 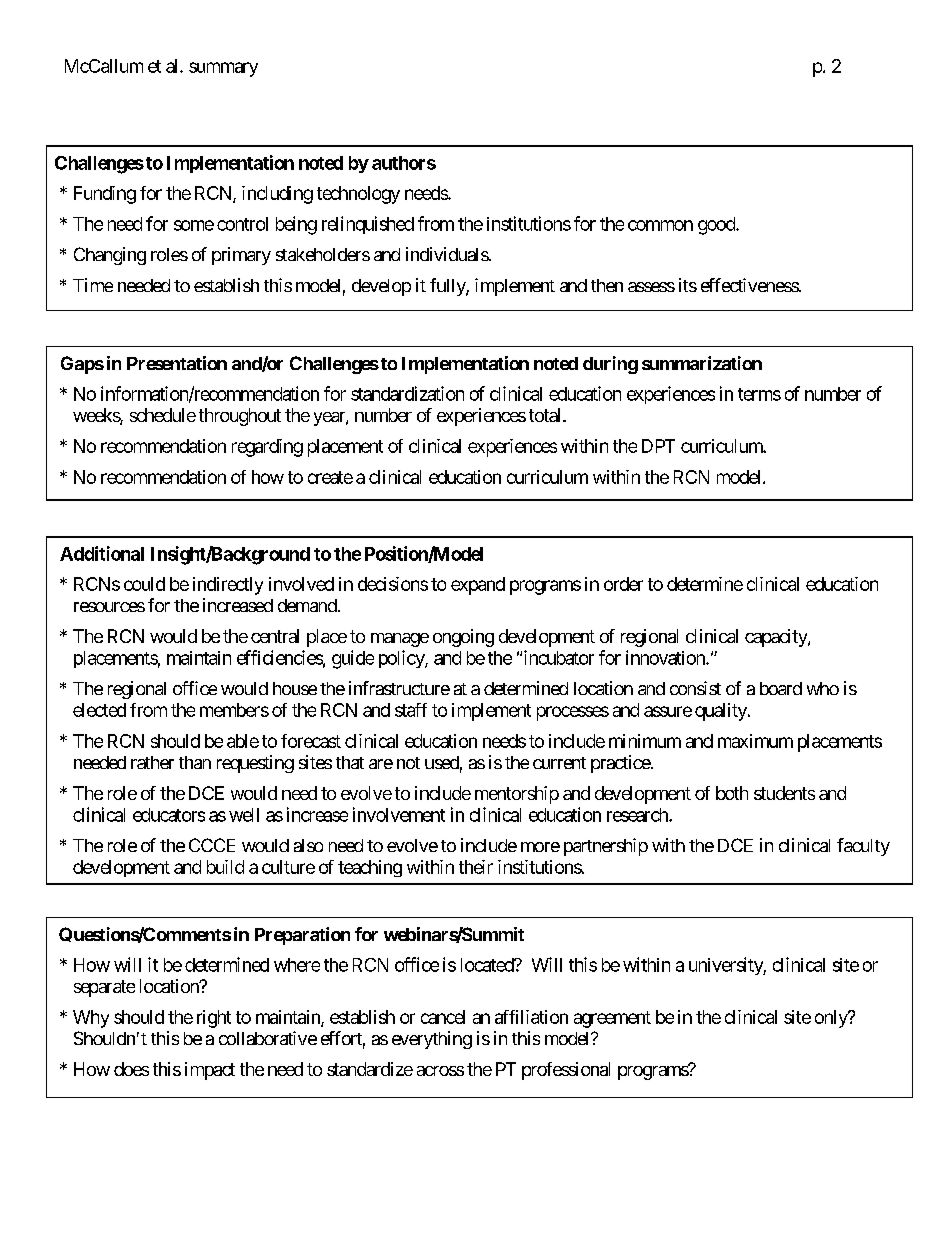 What do you see at coordinates (717, 226) in the document?
I see `good` at bounding box center [717, 226].
